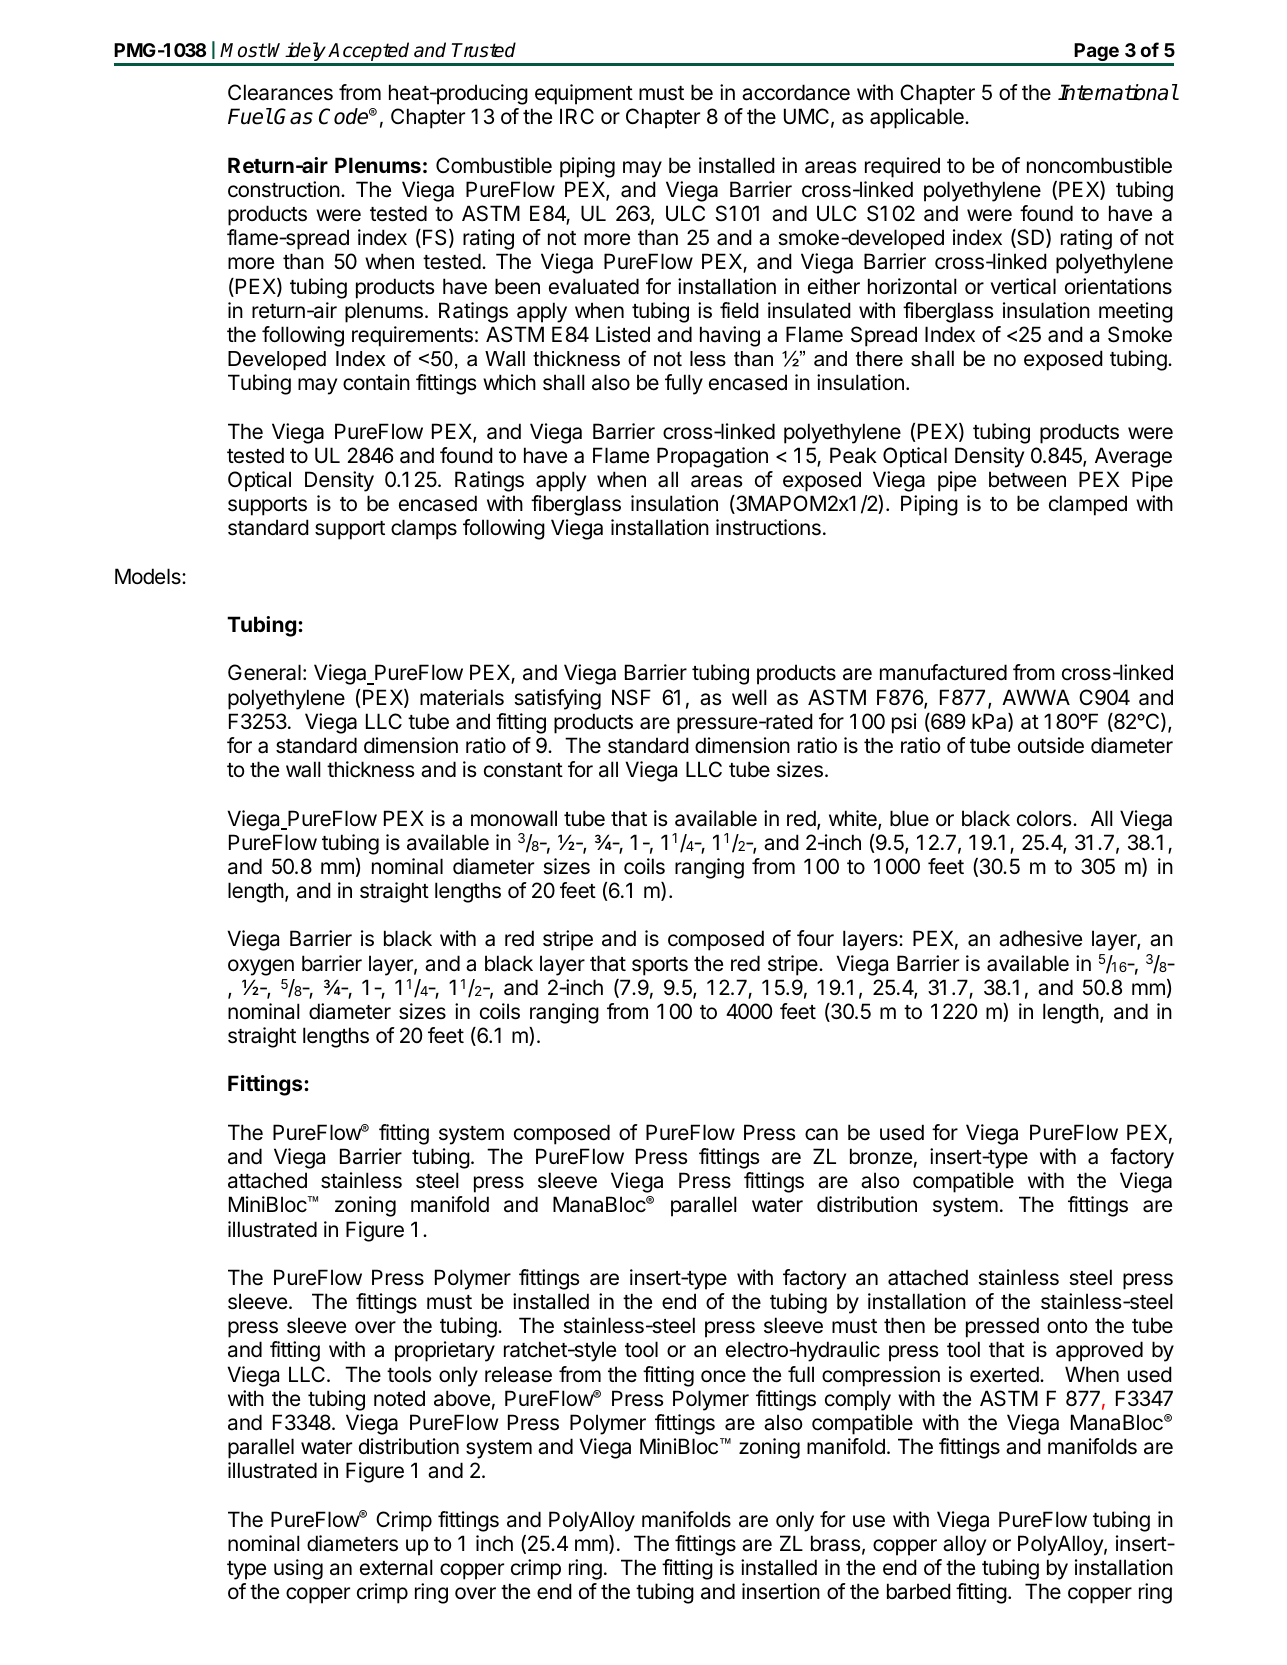  Describe the element at coordinates (1045, 818) in the image. I see `colors` at that location.
